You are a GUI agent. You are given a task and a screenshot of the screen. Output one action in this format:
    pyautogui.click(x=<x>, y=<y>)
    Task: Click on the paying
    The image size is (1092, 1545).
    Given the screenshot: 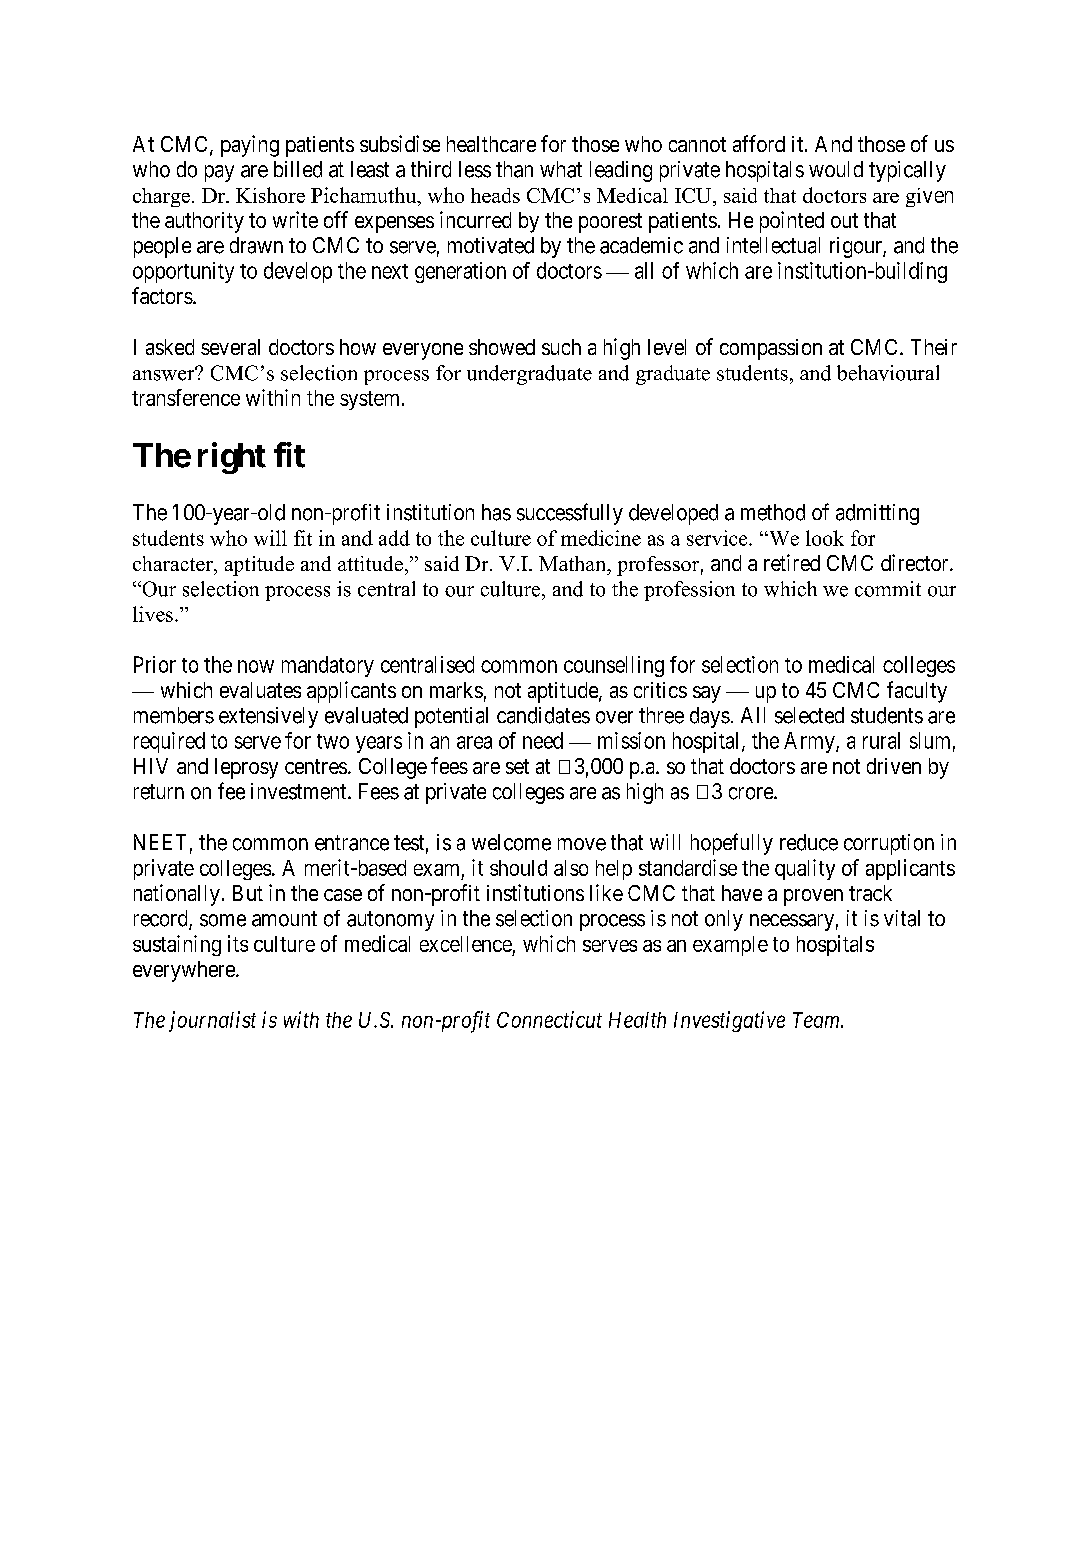 What is the action you would take?
    pyautogui.click(x=250, y=146)
